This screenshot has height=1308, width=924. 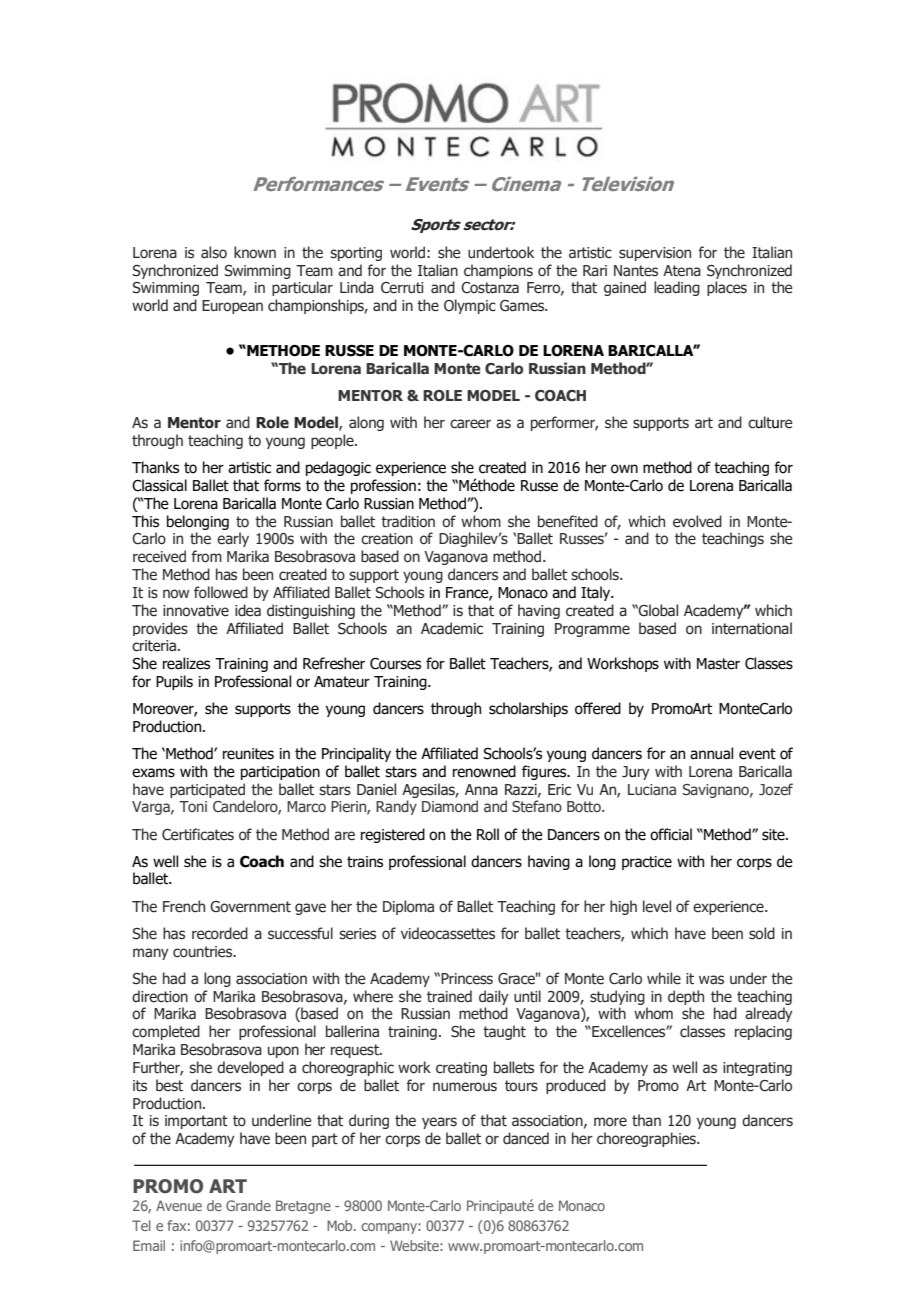 I want to click on career, so click(x=470, y=424).
